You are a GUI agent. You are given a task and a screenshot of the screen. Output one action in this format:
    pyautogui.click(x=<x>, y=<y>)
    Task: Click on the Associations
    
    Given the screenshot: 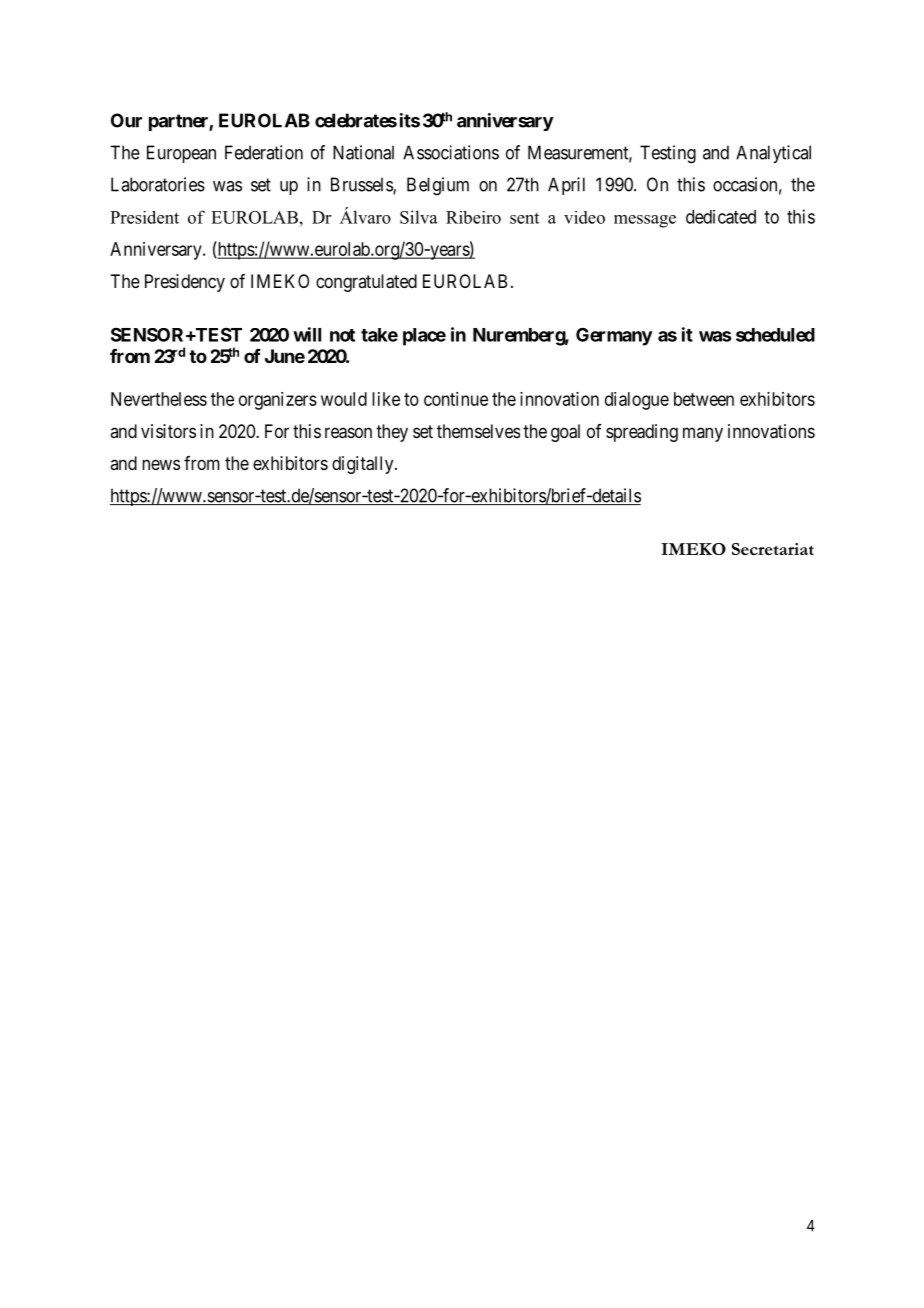 What is the action you would take?
    pyautogui.click(x=451, y=152)
